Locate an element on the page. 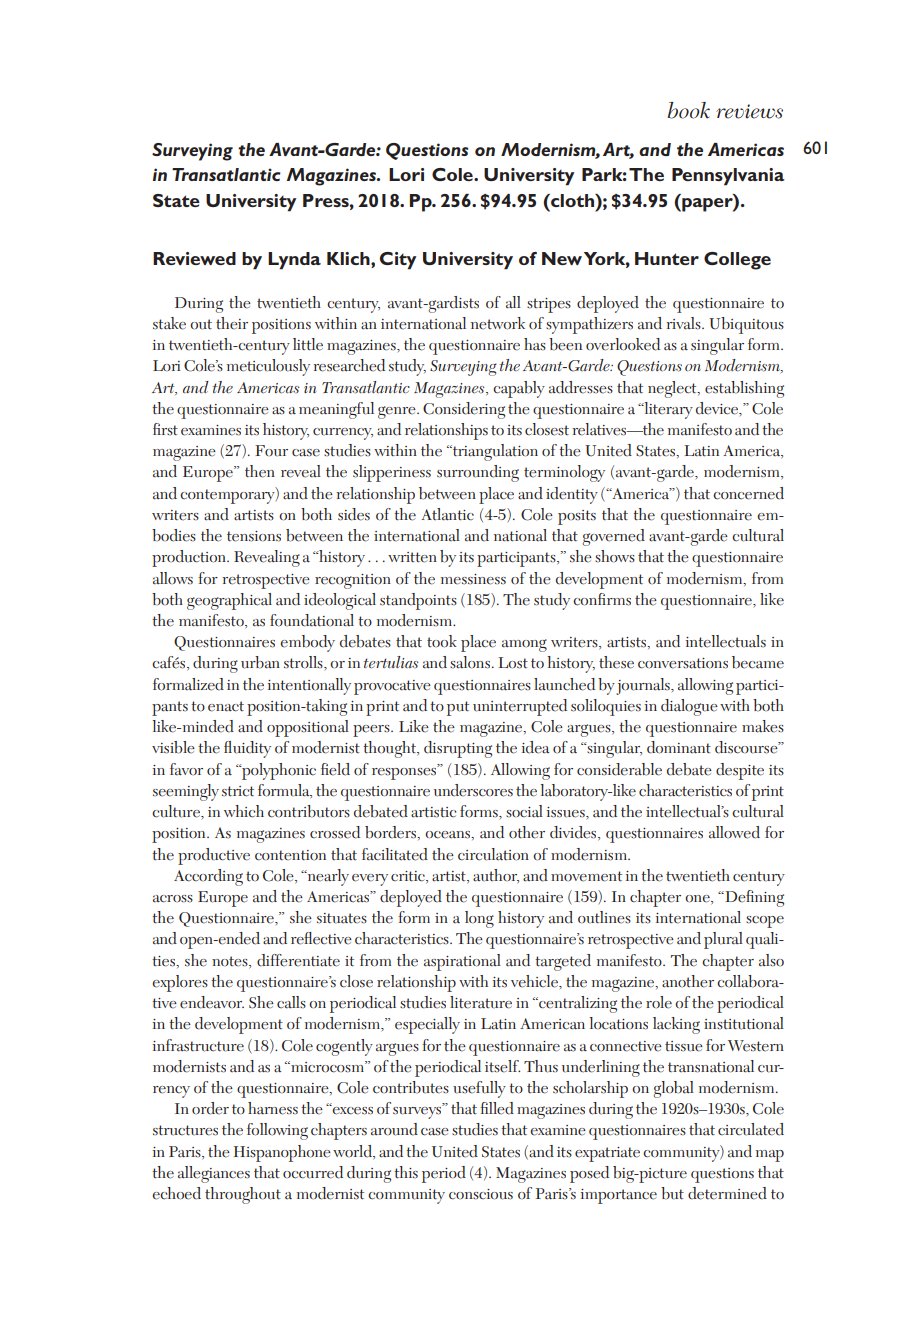 The width and height of the image is (904, 1328). urban is located at coordinates (260, 662).
